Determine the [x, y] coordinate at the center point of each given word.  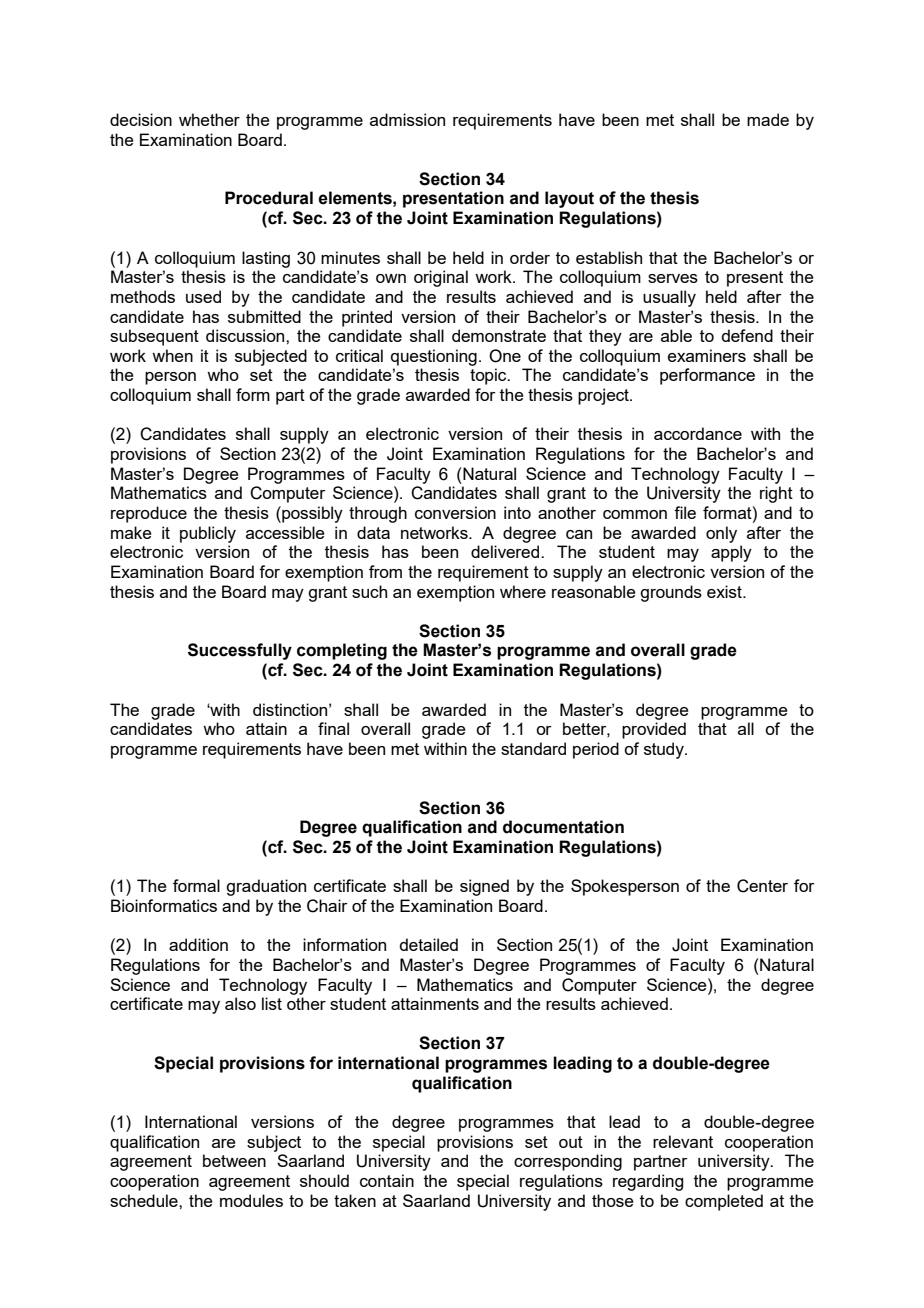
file [685, 512]
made [768, 119]
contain [387, 1180]
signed [484, 887]
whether [209, 119]
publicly [208, 534]
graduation [266, 887]
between [234, 1160]
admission [407, 119]
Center [762, 886]
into [517, 512]
